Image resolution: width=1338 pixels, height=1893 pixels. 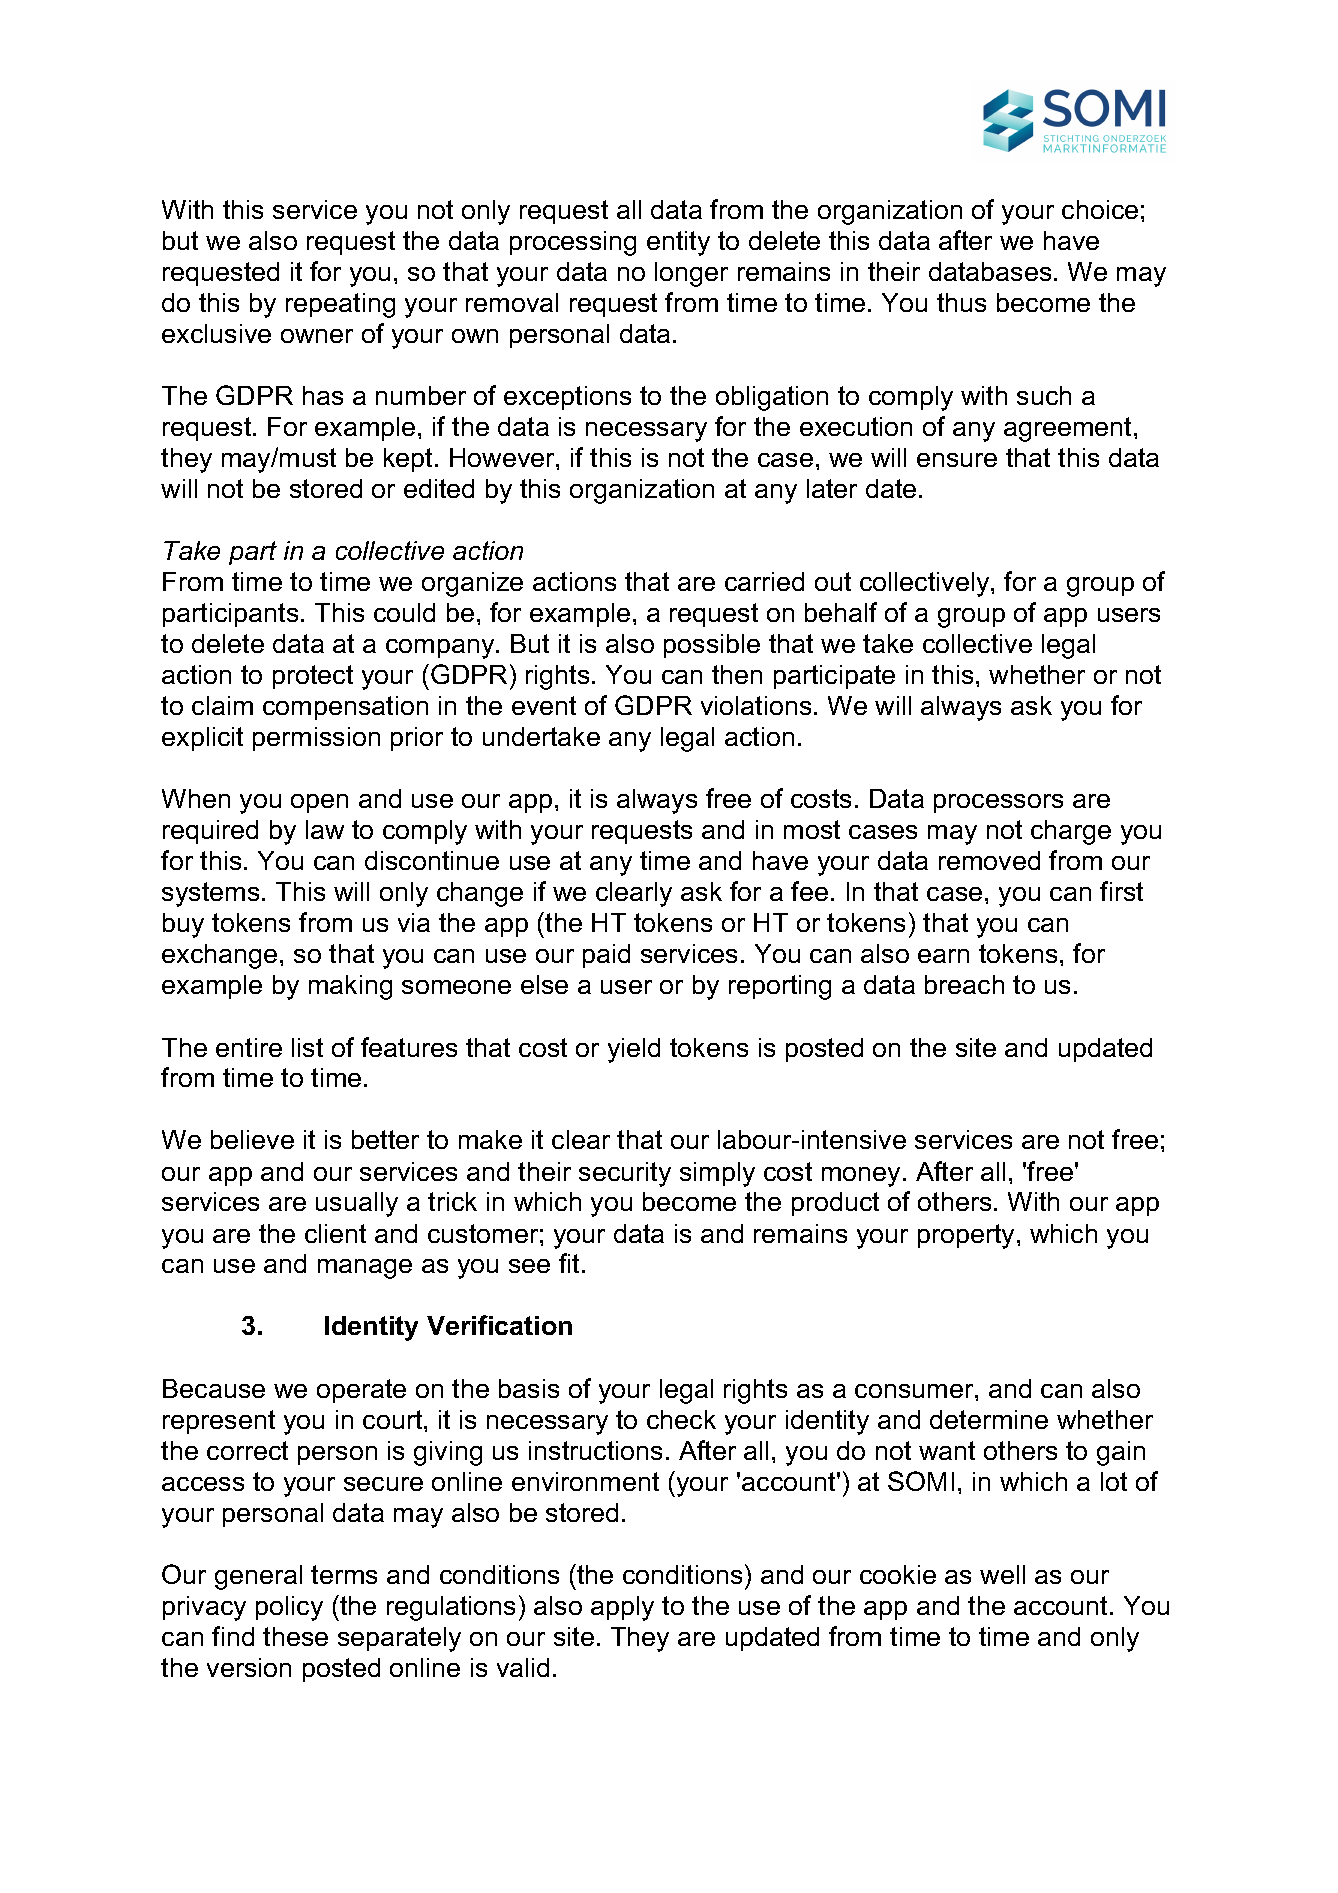 What do you see at coordinates (295, 1636) in the screenshot?
I see `these` at bounding box center [295, 1636].
